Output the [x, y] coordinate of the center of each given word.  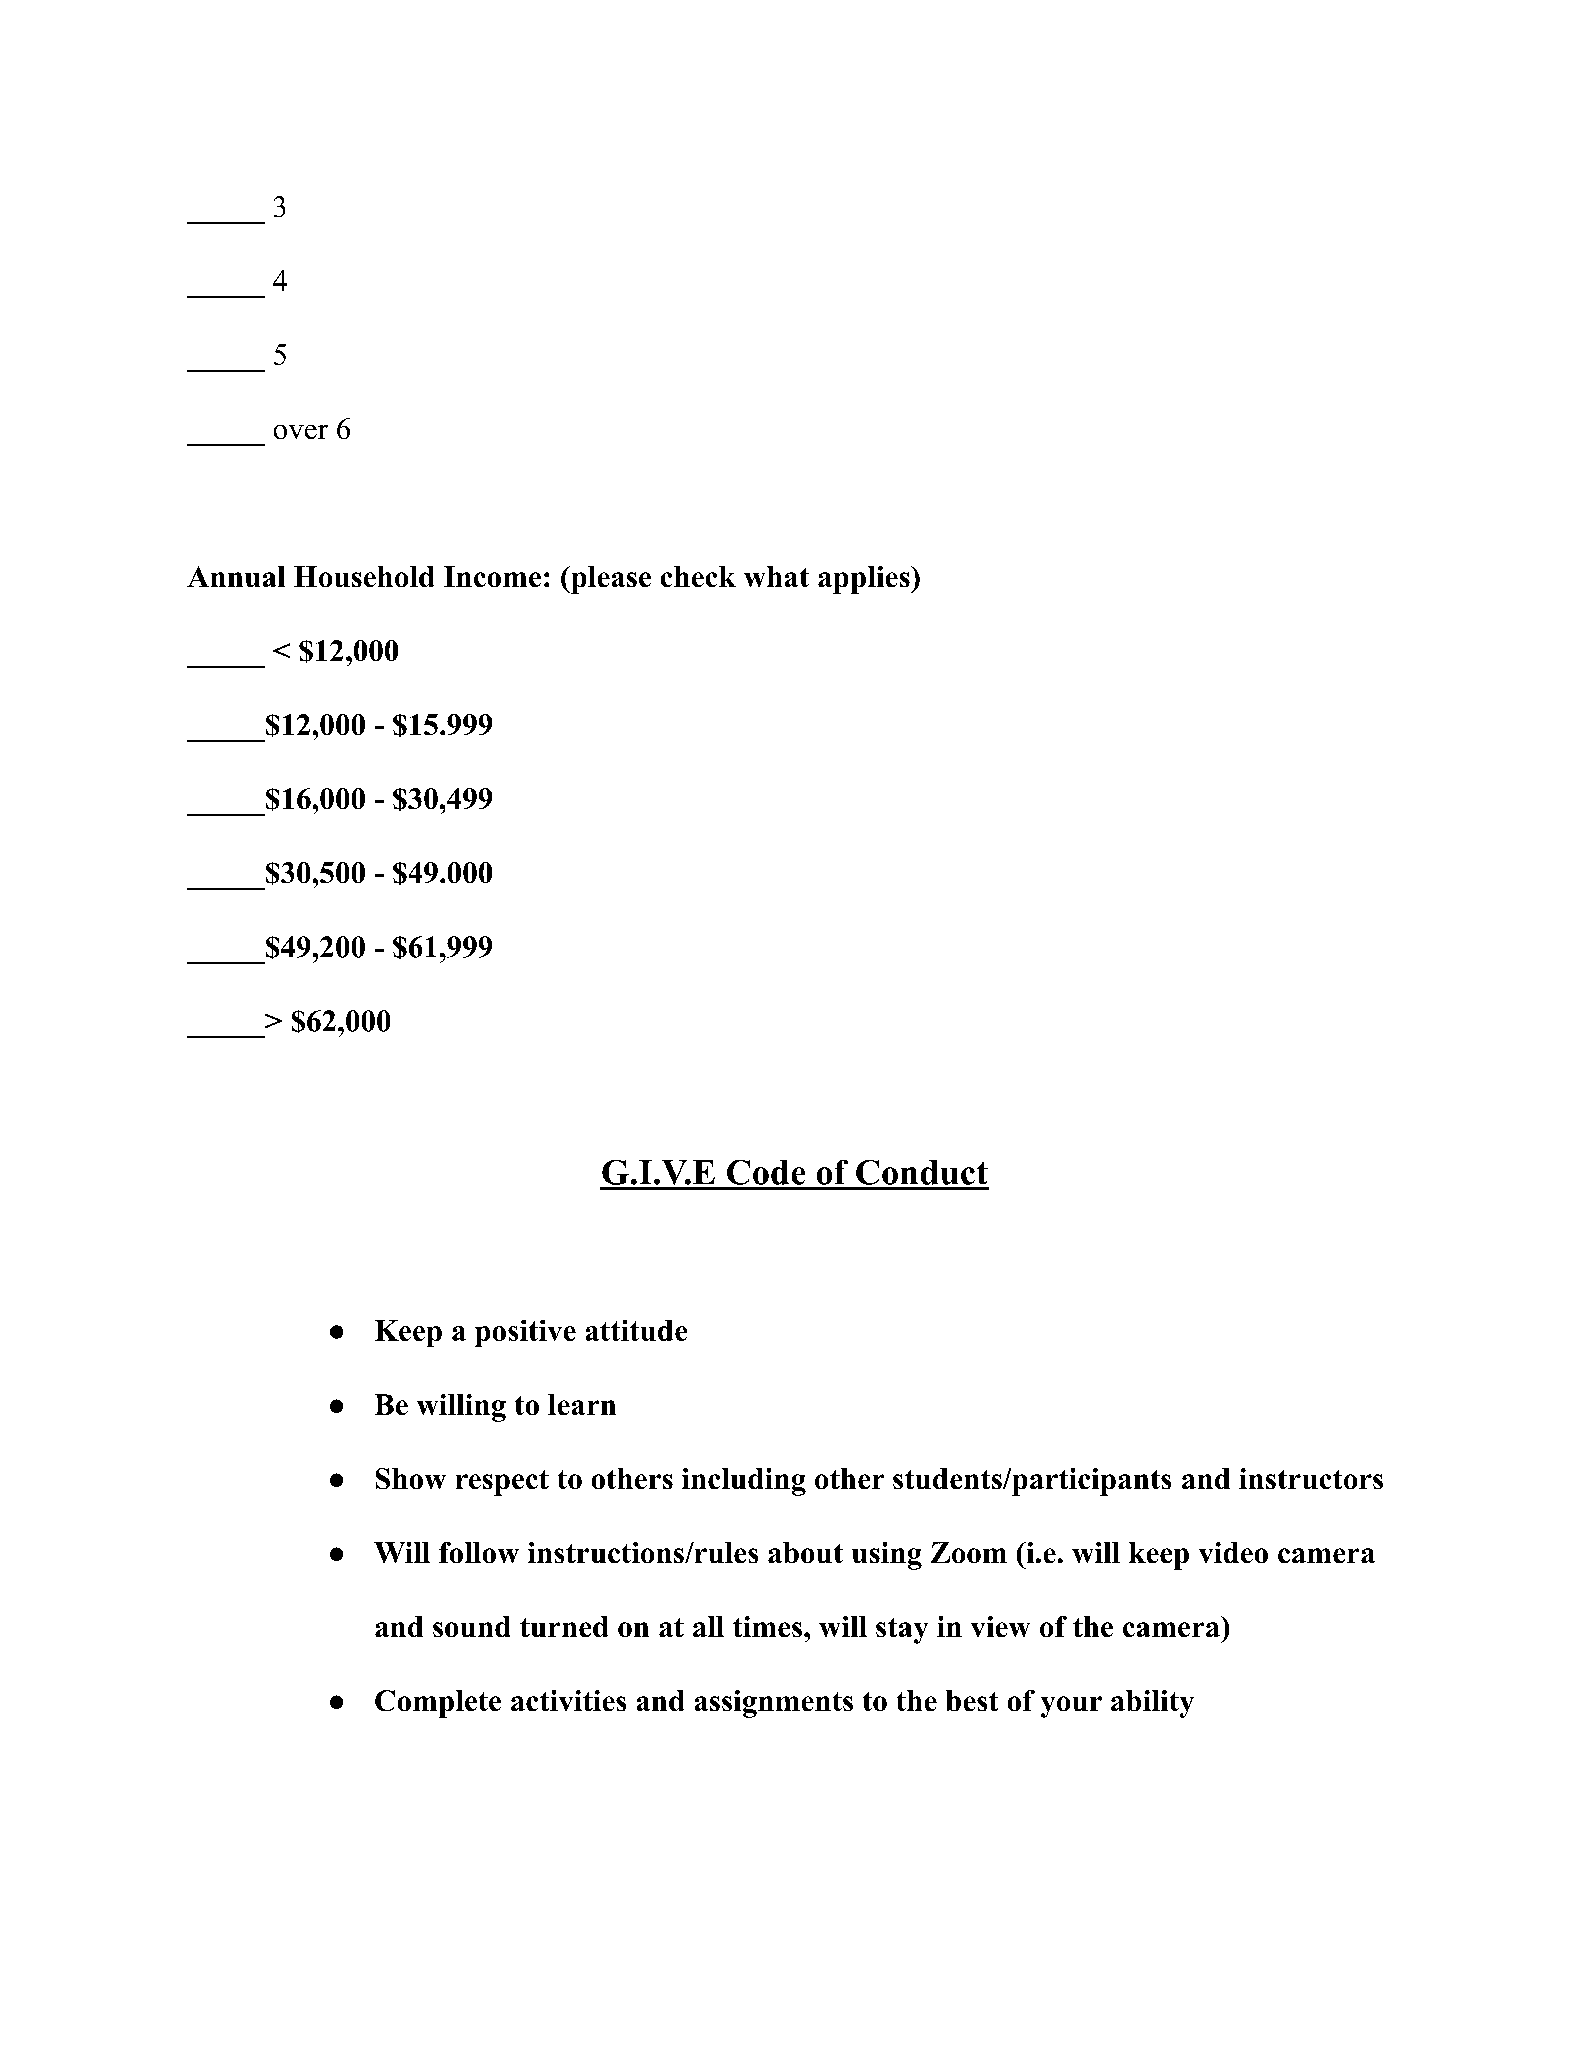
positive [525, 1333]
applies [864, 580]
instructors [1311, 1478]
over [301, 432]
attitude [636, 1330]
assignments [774, 1704]
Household [364, 576]
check [698, 576]
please [609, 580]
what [776, 576]
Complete [438, 1704]
